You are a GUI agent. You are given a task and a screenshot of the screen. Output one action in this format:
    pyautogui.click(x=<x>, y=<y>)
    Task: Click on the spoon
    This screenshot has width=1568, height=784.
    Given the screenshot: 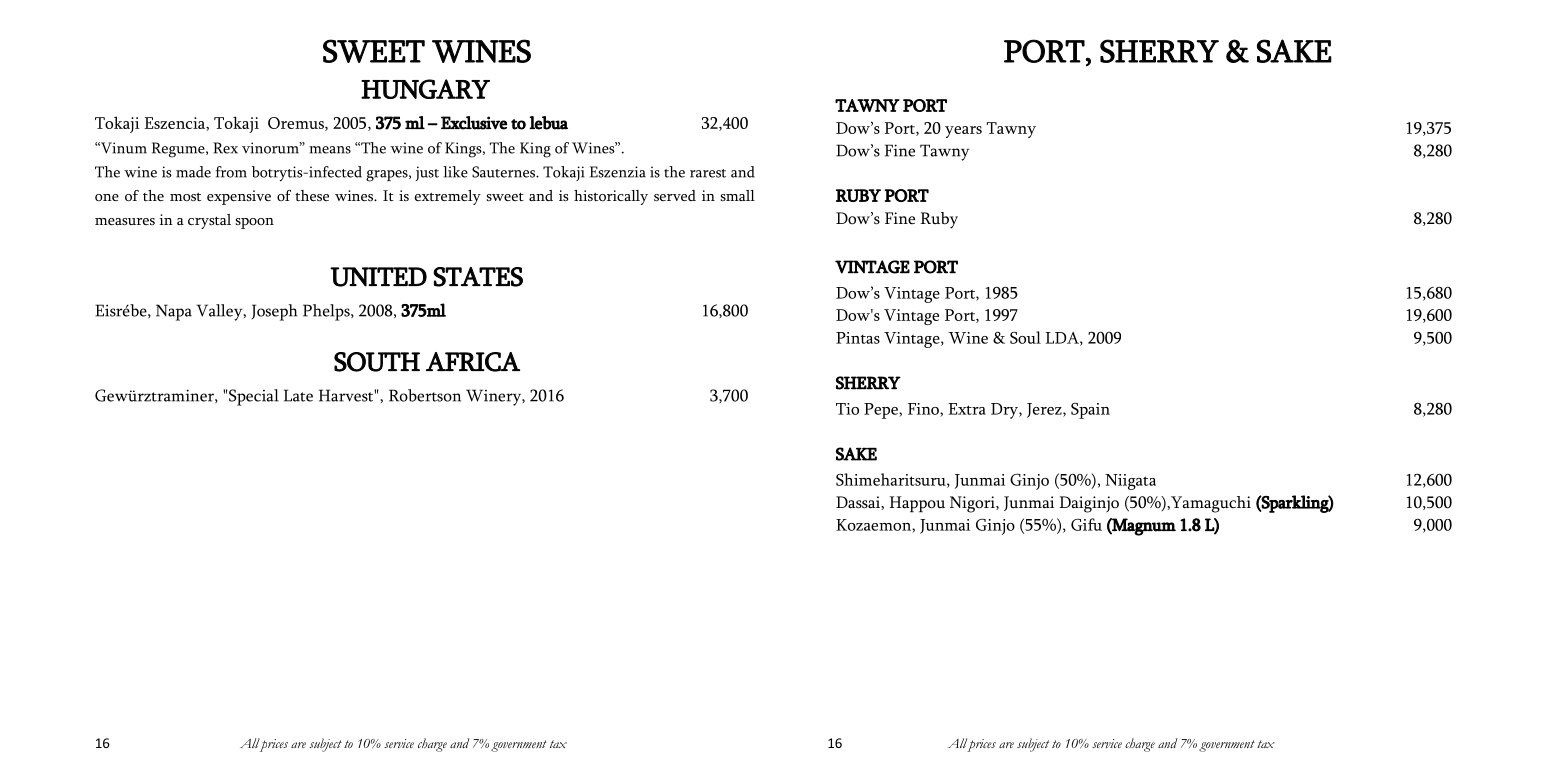 What is the action you would take?
    pyautogui.click(x=255, y=223)
